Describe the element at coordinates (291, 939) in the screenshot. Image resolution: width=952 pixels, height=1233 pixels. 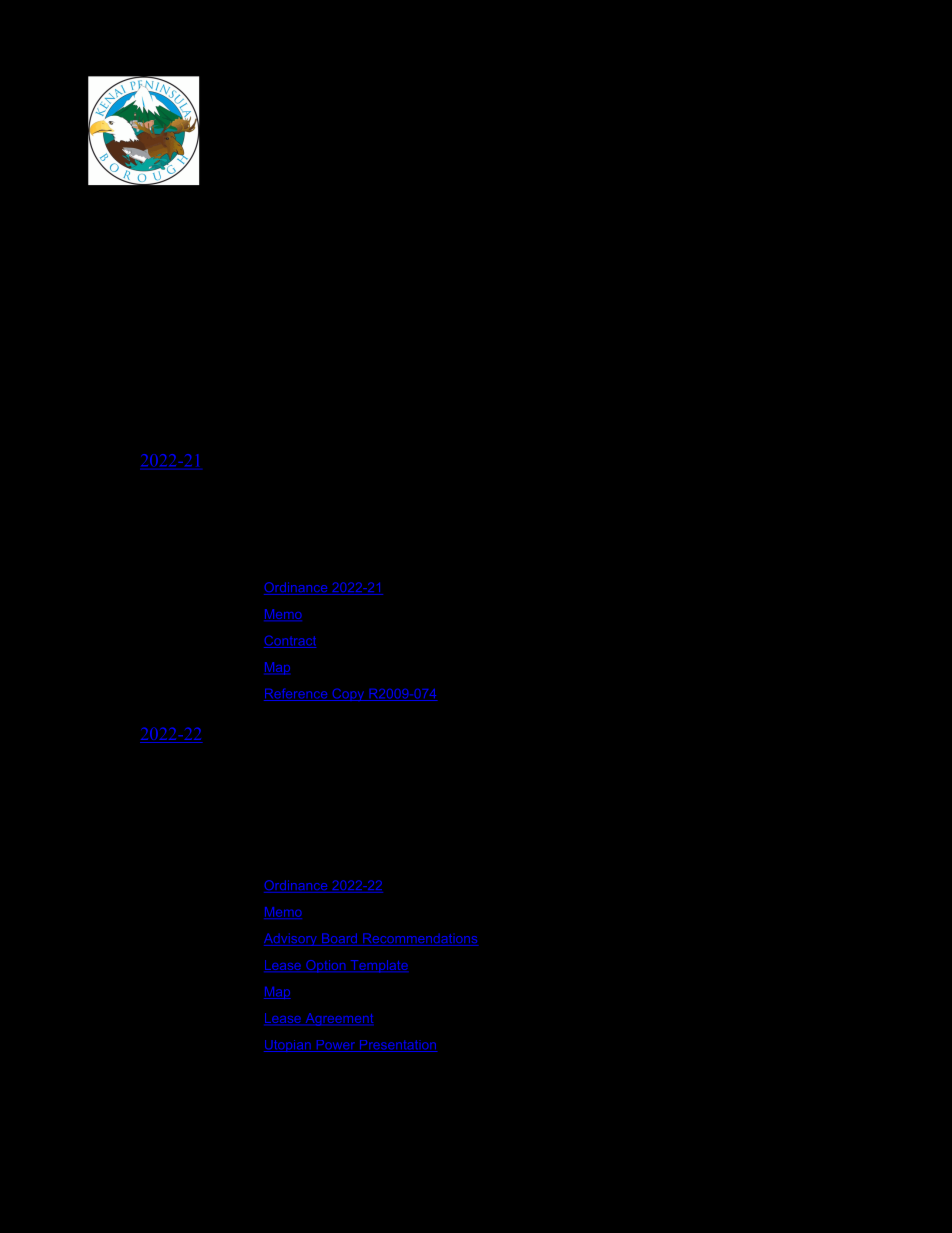
I see `Advisory` at that location.
